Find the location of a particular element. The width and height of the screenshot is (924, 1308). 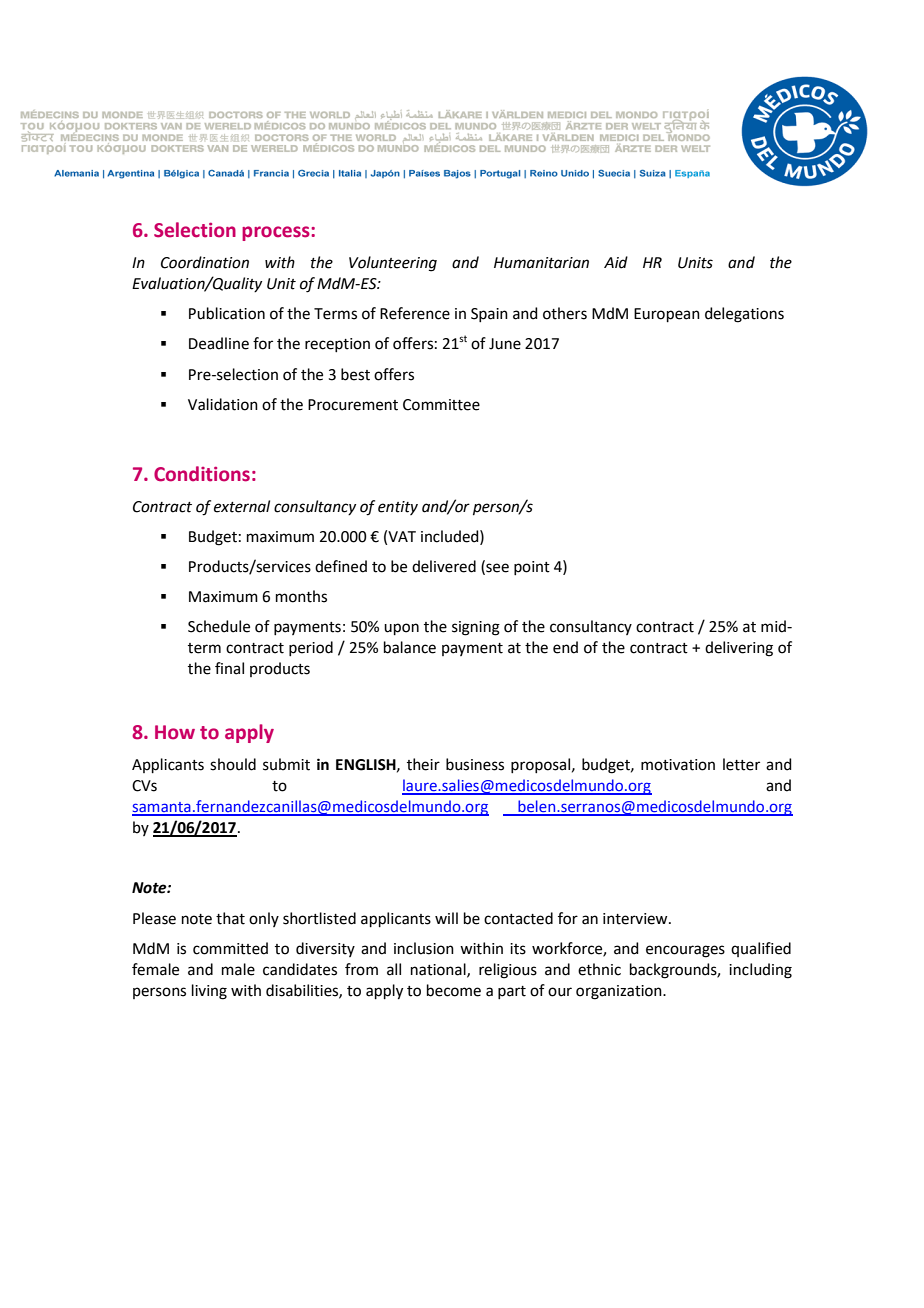

committed is located at coordinates (230, 948).
